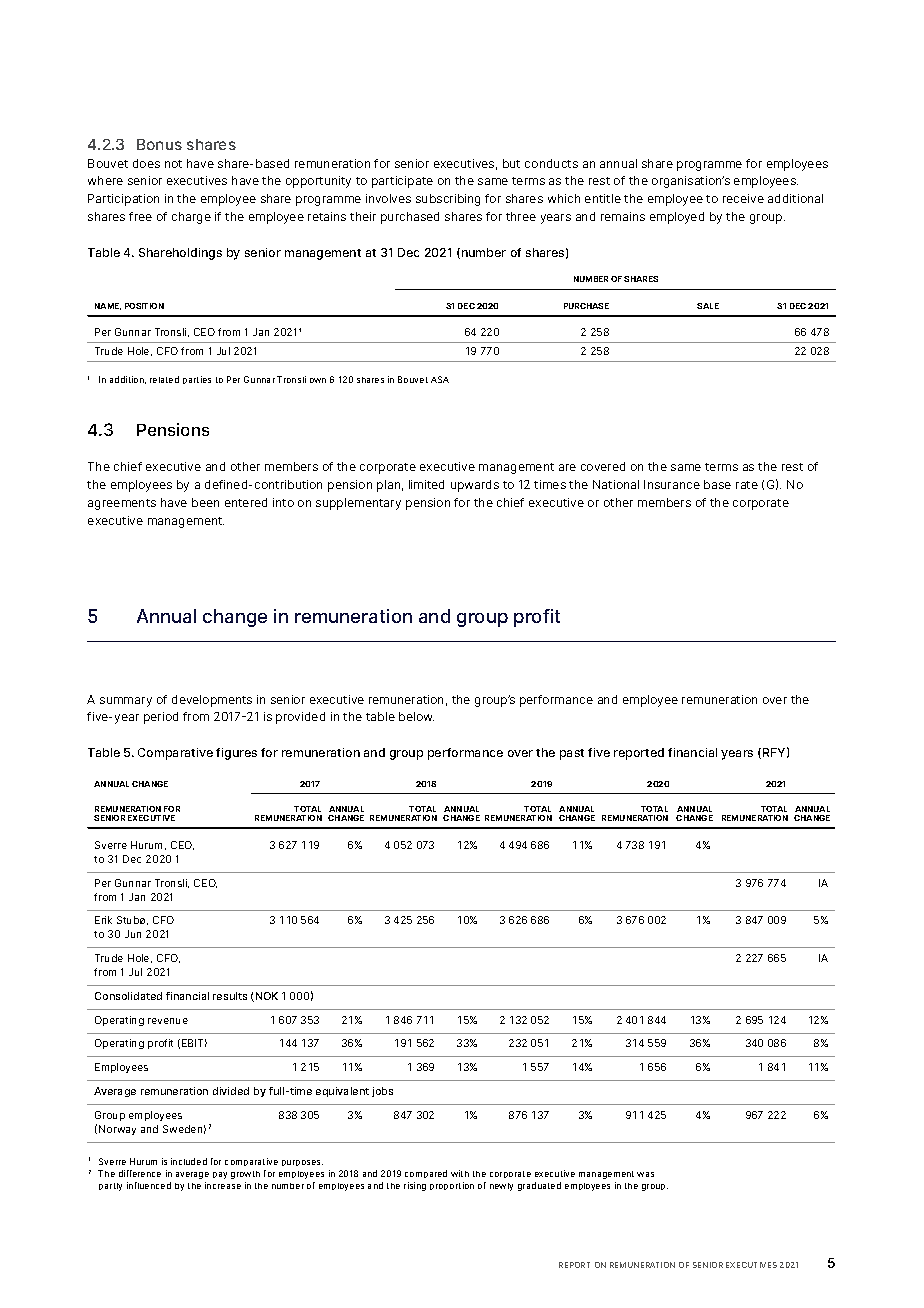 This image has height=1308, width=924. Describe the element at coordinates (205, 502) in the image. I see `been` at that location.
